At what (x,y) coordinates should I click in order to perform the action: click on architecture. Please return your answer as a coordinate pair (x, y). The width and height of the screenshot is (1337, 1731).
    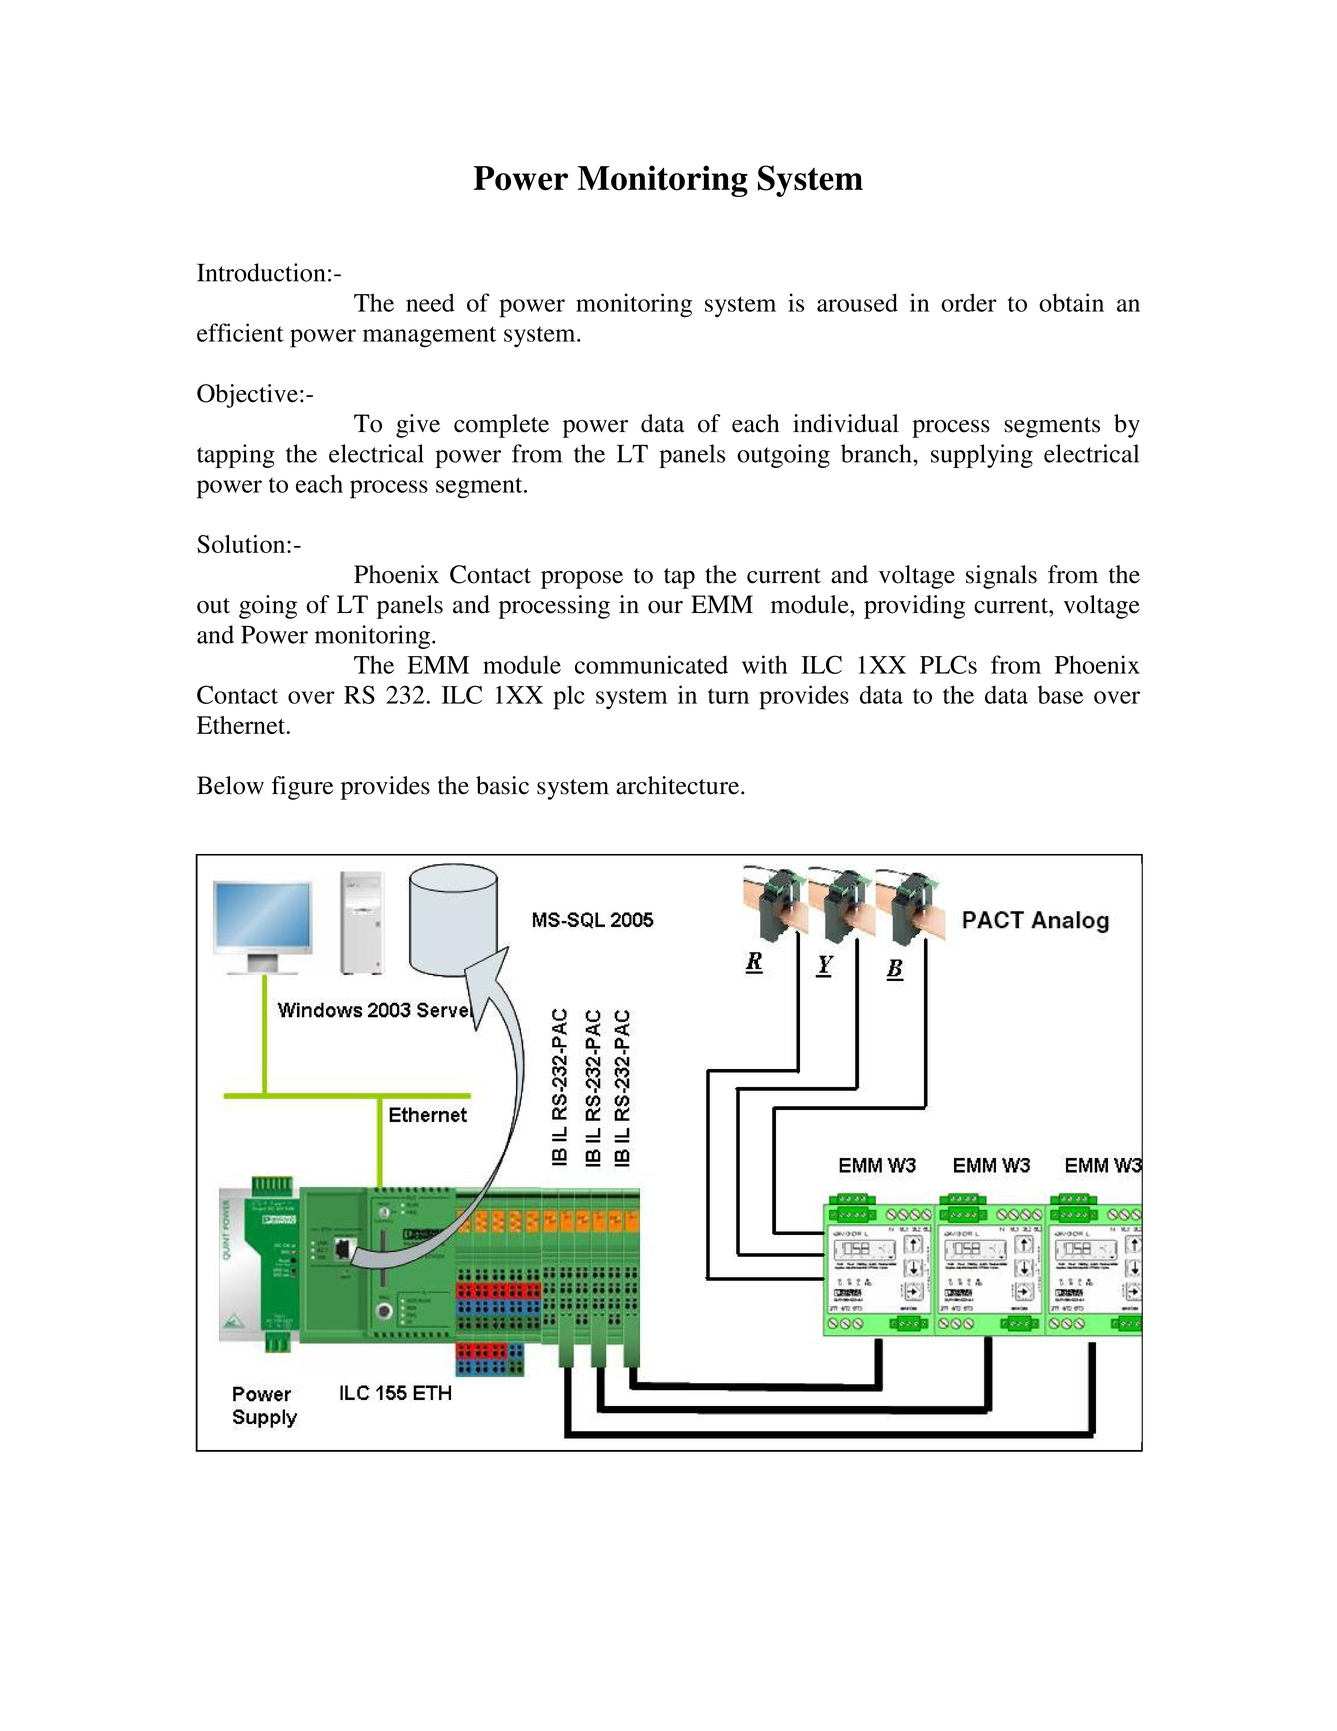
    Looking at the image, I should click on (679, 785).
